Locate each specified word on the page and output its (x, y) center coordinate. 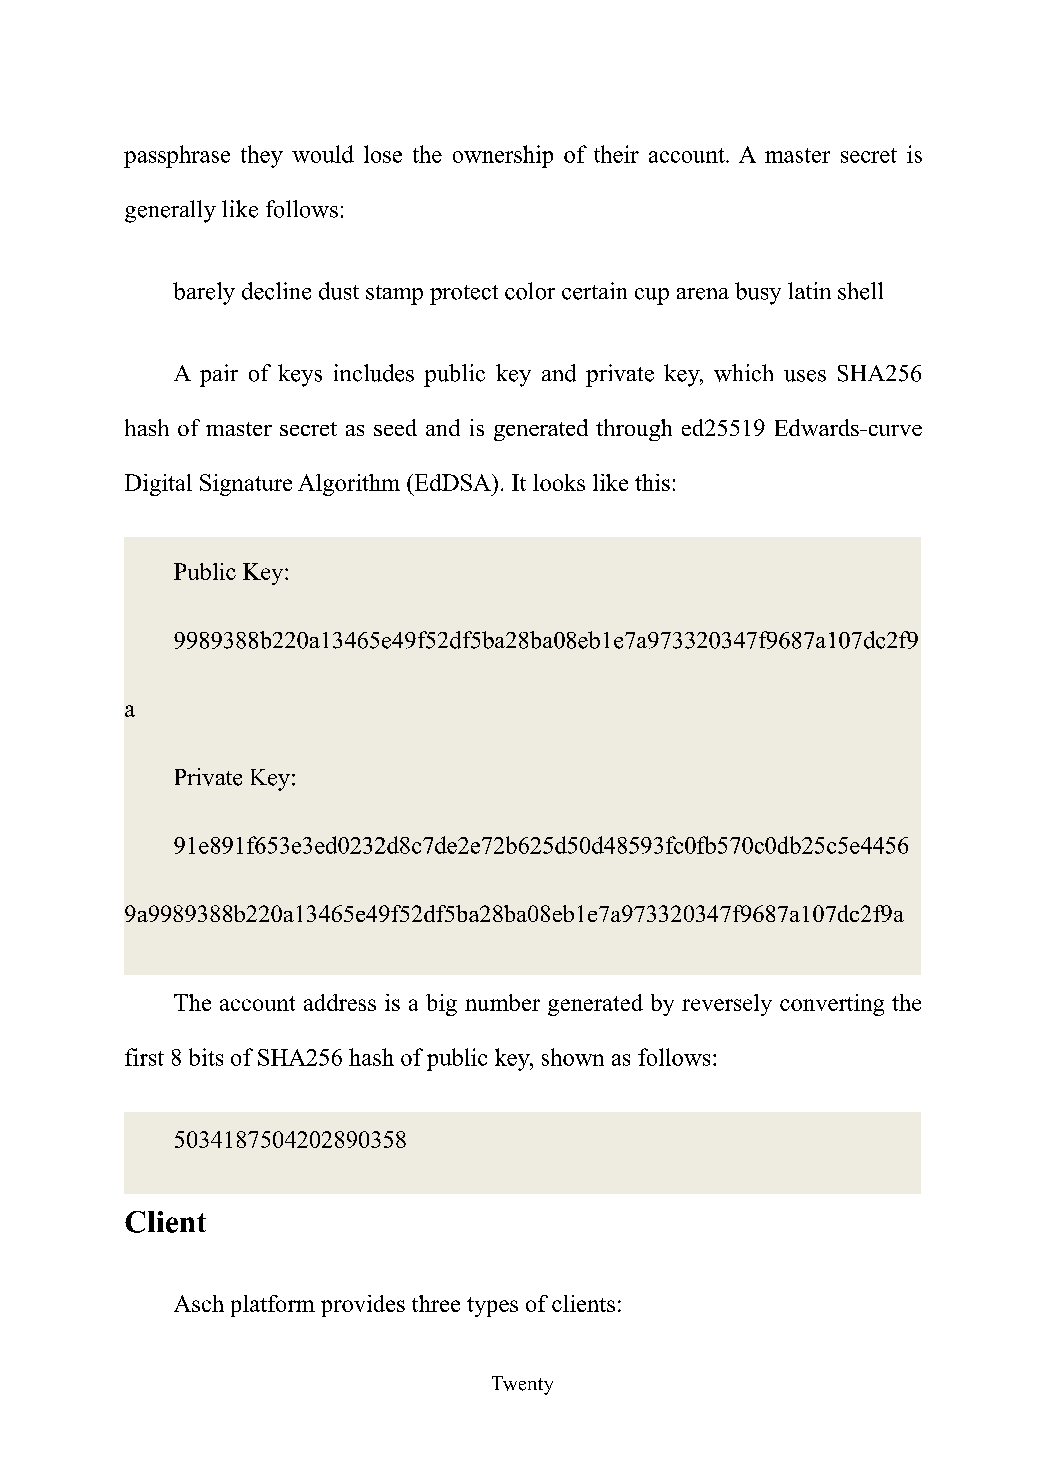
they (262, 156)
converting (832, 1005)
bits (206, 1057)
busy (758, 293)
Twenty (522, 1385)
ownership (503, 156)
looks (559, 482)
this (652, 482)
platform (273, 1306)
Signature (246, 485)
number (502, 1002)
